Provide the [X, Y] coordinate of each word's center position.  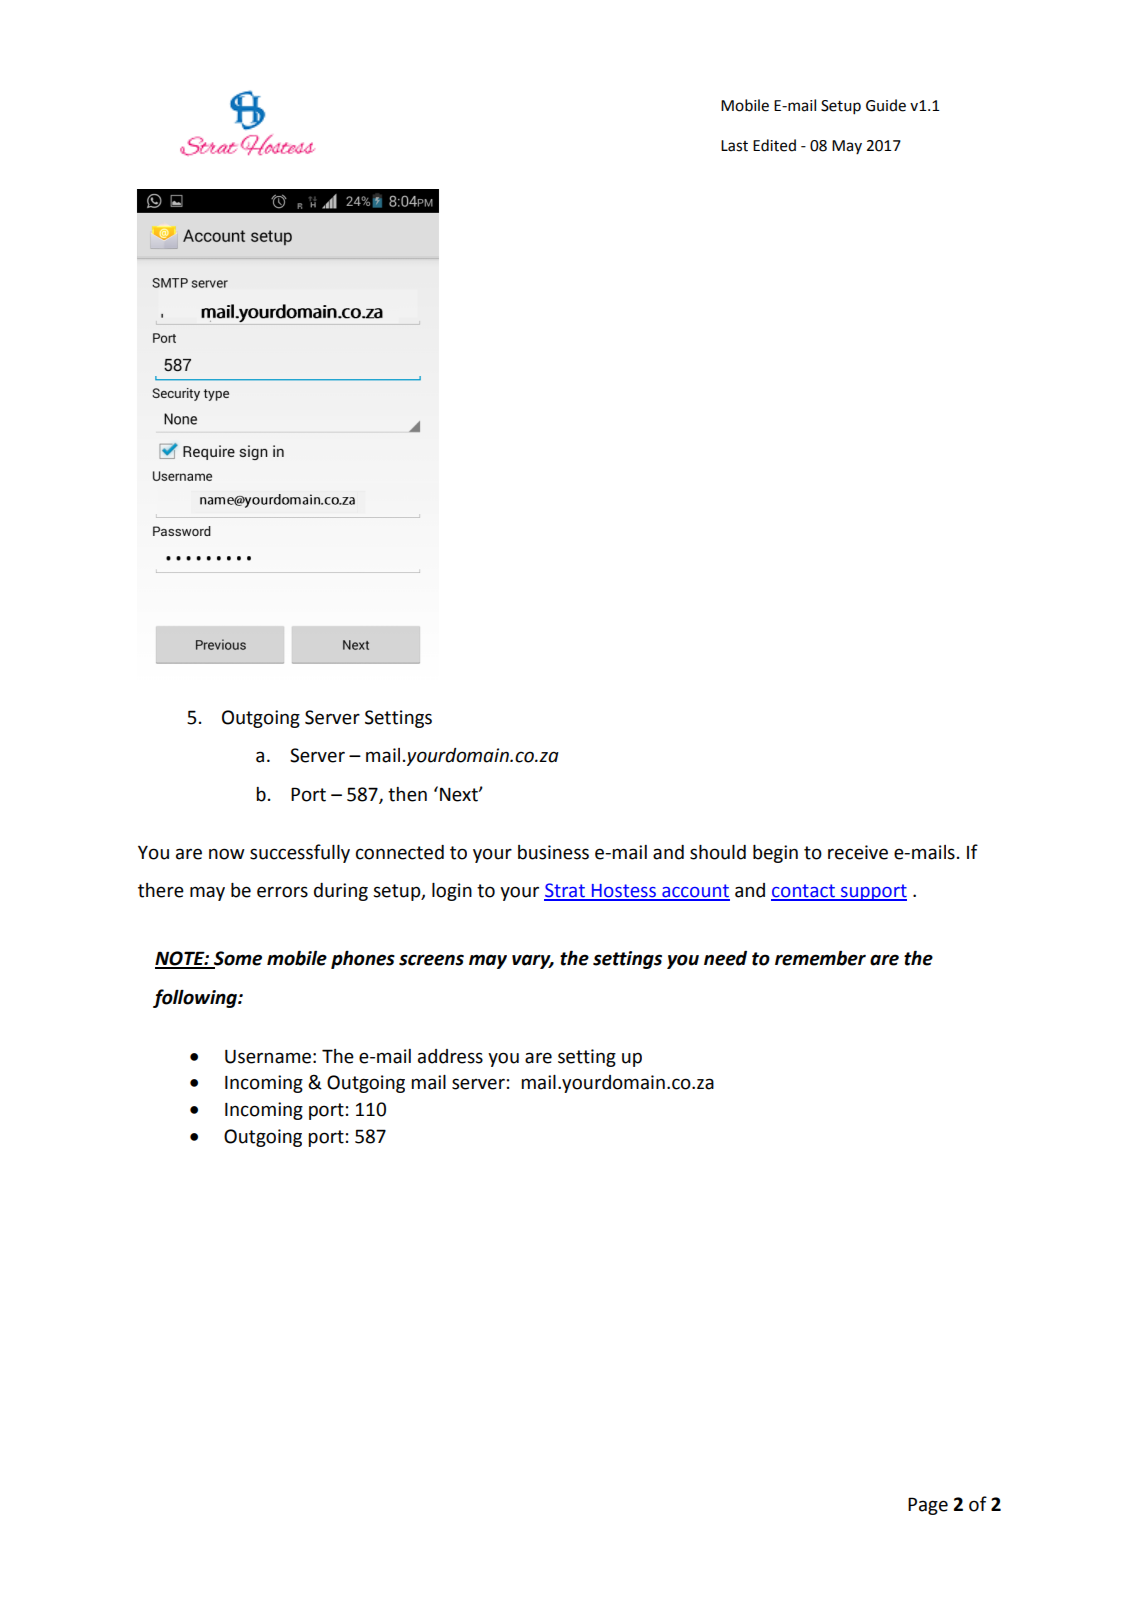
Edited [774, 145]
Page [928, 1506]
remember [820, 958]
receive [858, 852]
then [407, 794]
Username [268, 1057]
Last [734, 146]
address [450, 1056]
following [196, 998]
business [553, 852]
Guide [886, 105]
